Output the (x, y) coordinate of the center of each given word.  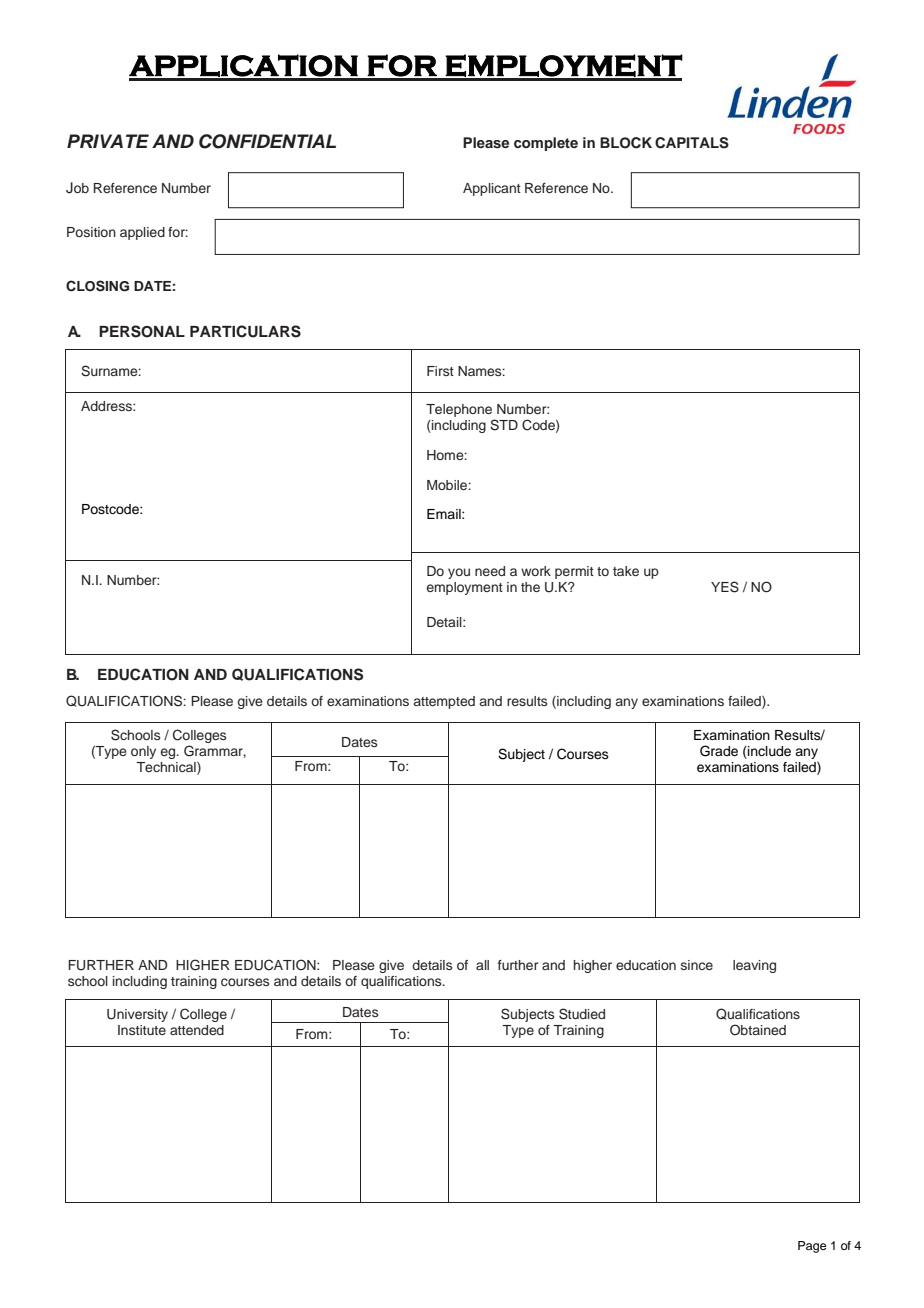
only (143, 752)
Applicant (492, 189)
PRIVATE (108, 141)
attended (197, 1030)
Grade (719, 751)
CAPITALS (692, 143)
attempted (444, 702)
